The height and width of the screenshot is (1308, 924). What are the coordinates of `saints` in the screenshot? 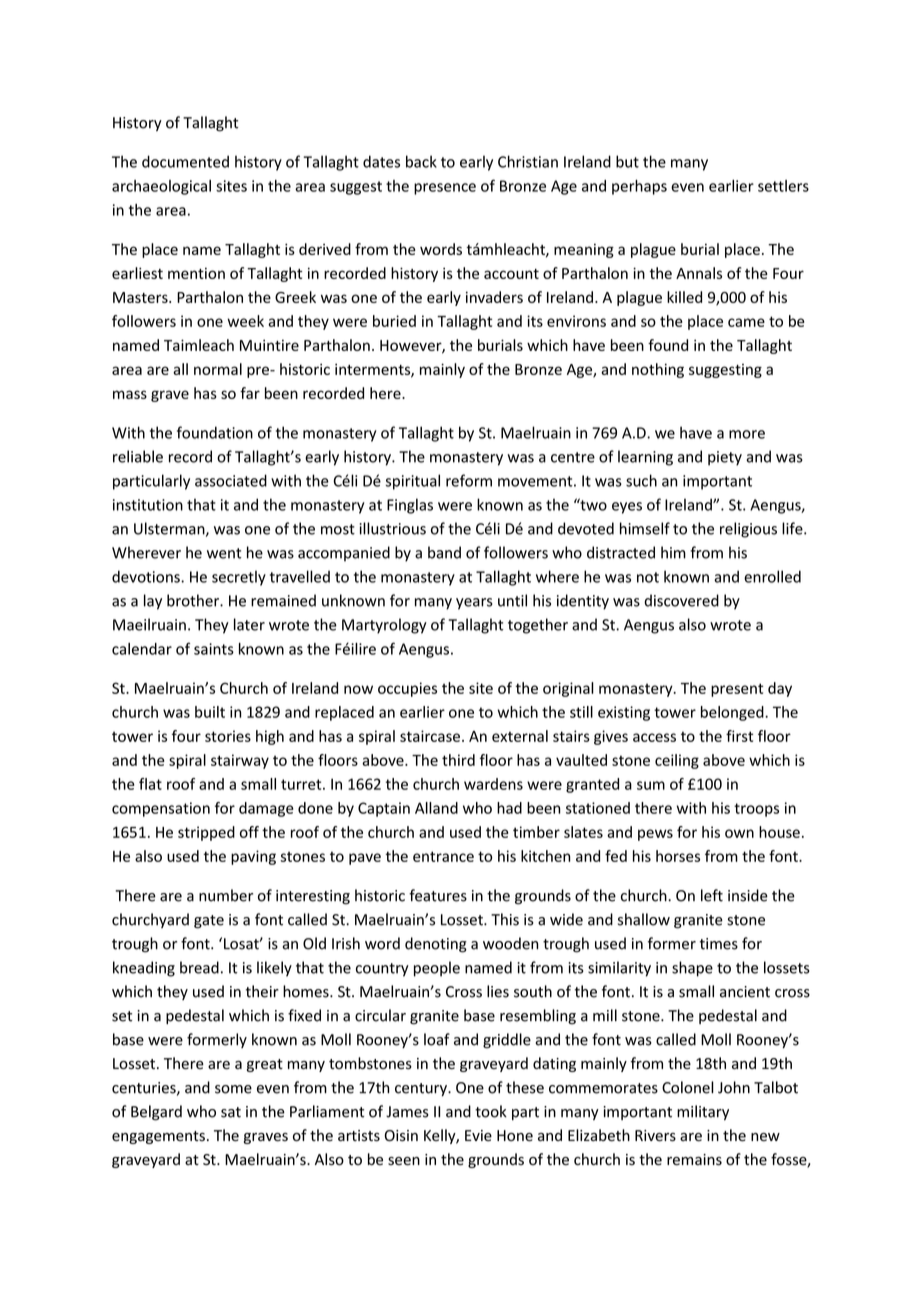 It's located at (214, 649).
